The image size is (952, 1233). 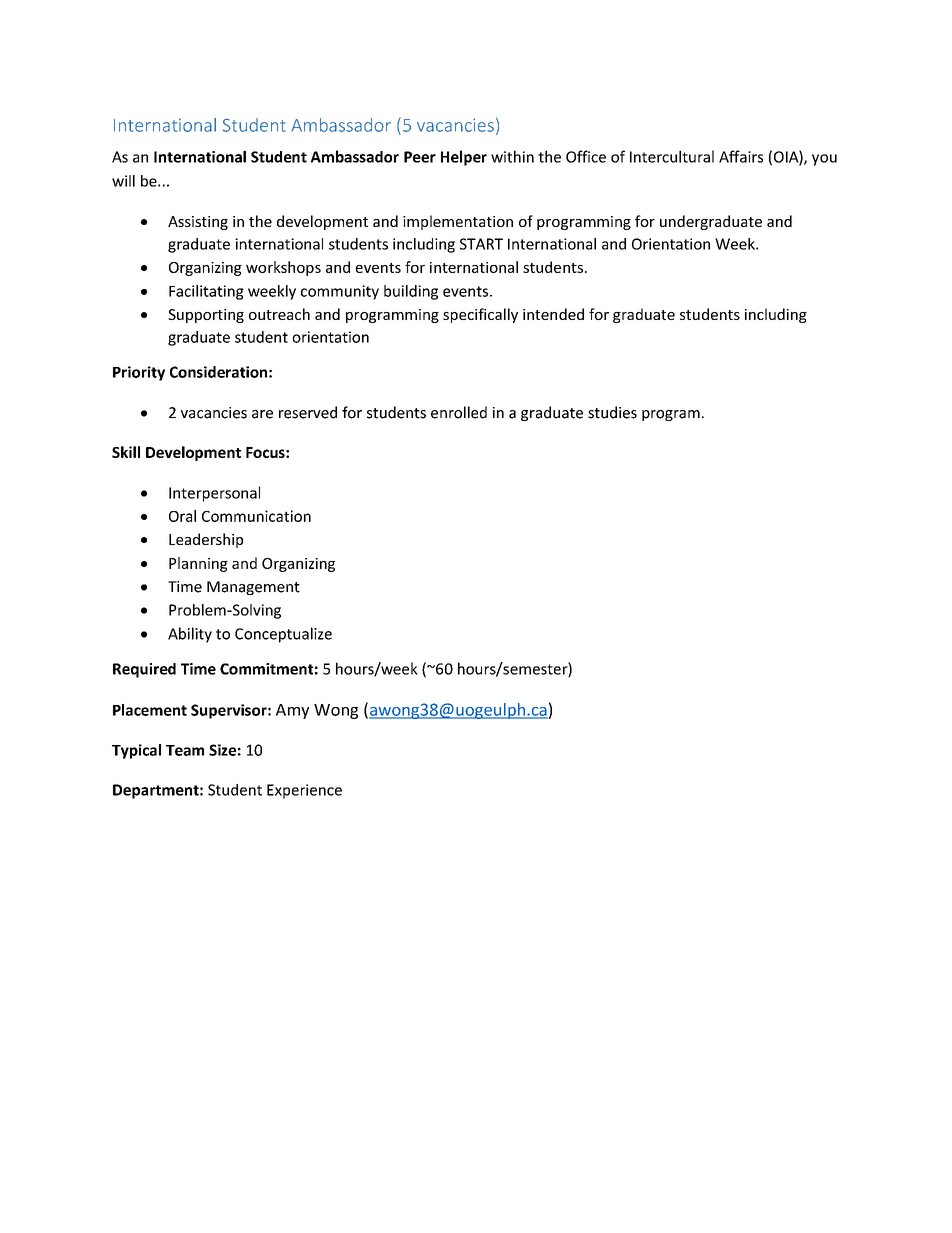 I want to click on Affairs, so click(x=741, y=156).
